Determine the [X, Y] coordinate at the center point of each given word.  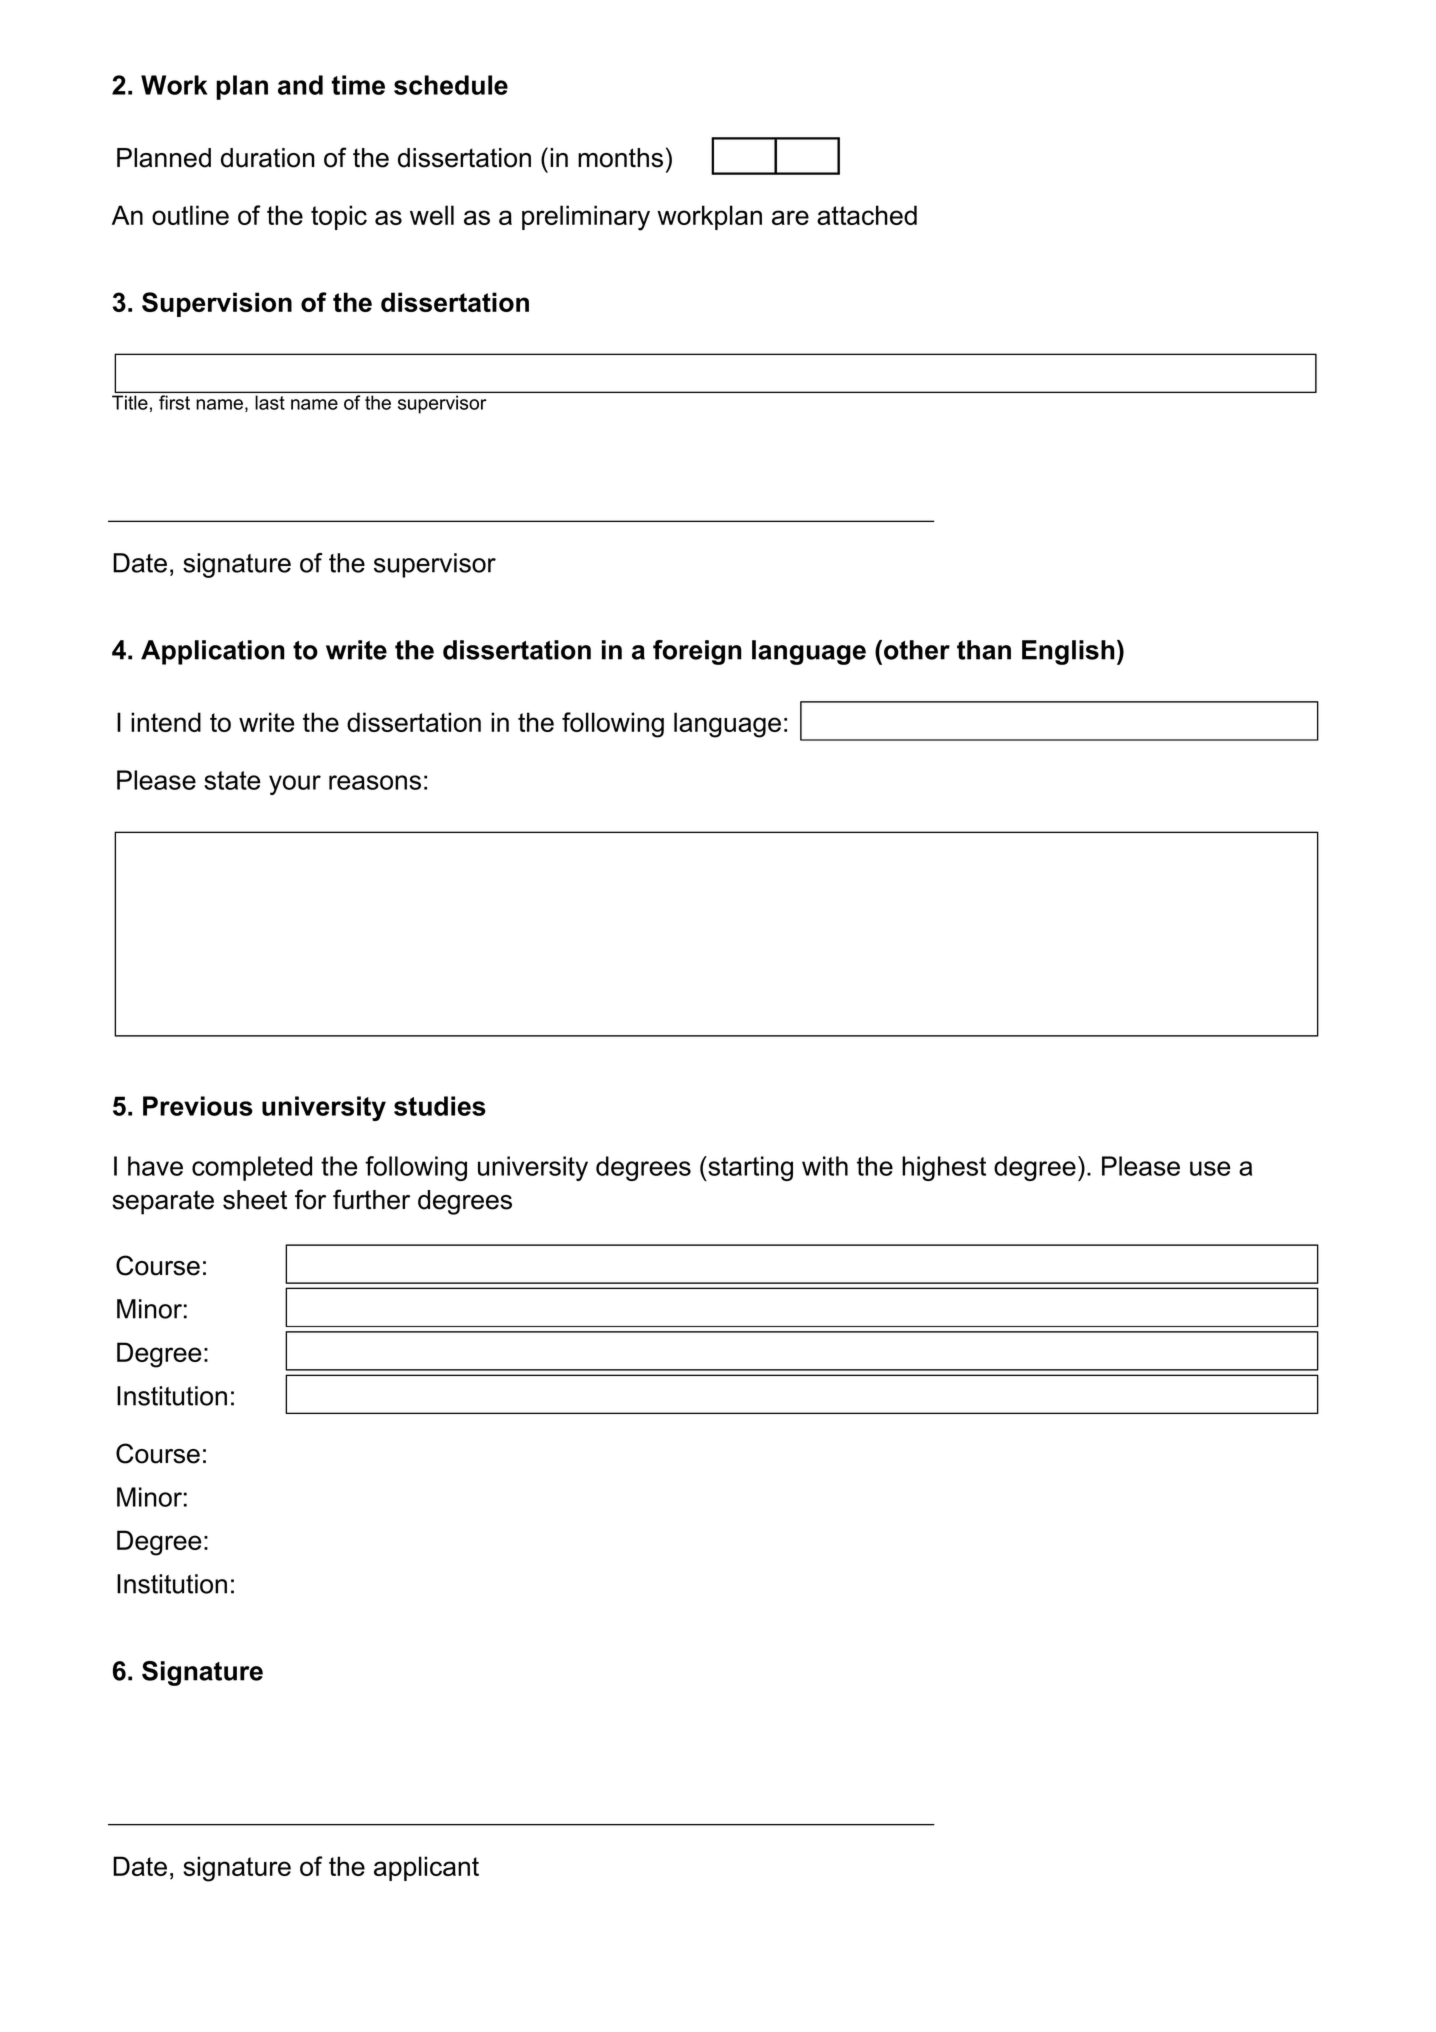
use [1210, 1168]
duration [268, 158]
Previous [198, 1106]
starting [749, 1168]
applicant [426, 1868]
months [620, 158]
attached [867, 215]
